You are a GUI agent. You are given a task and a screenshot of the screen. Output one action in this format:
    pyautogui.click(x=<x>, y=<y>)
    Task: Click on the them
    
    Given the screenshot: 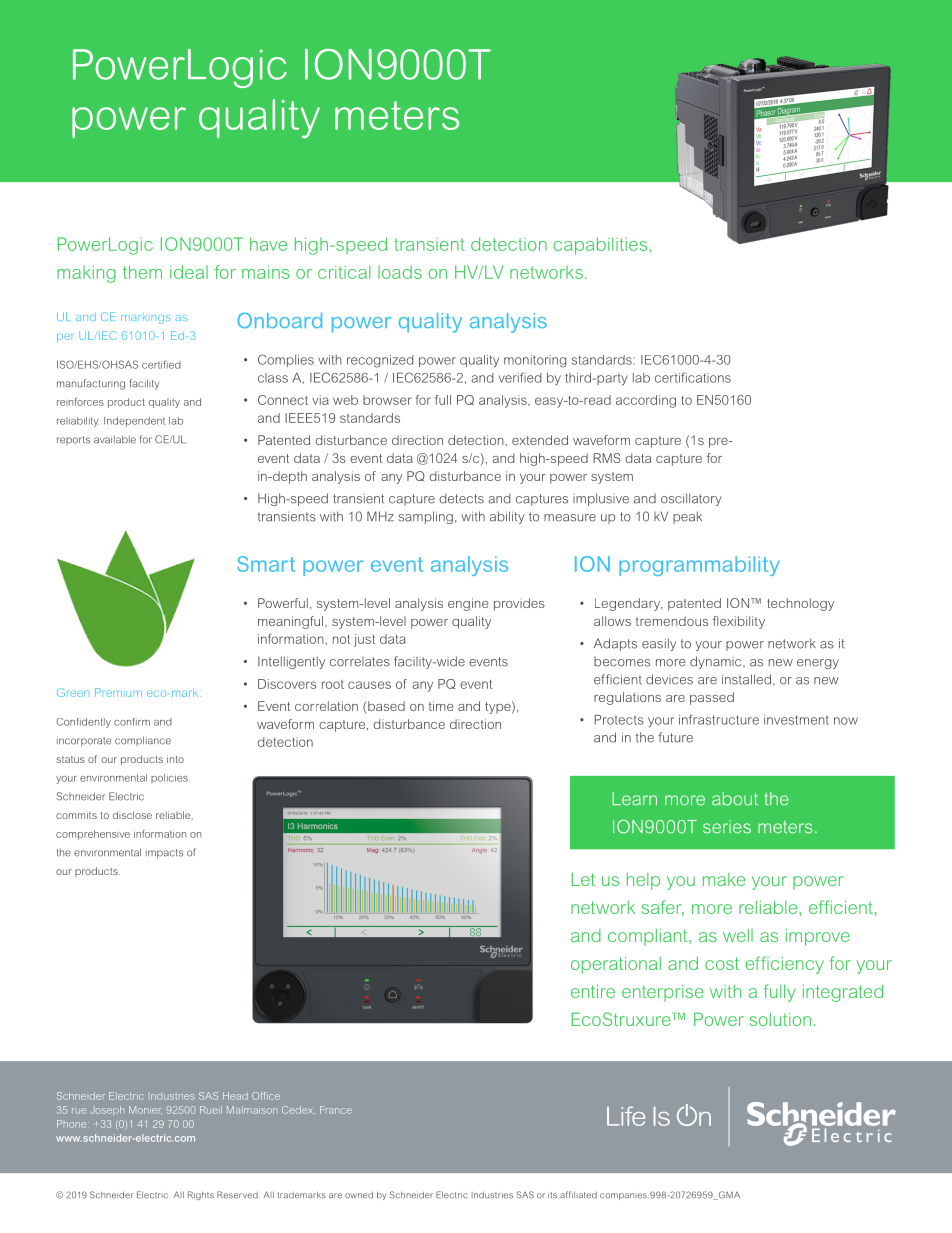 What is the action you would take?
    pyautogui.click(x=142, y=272)
